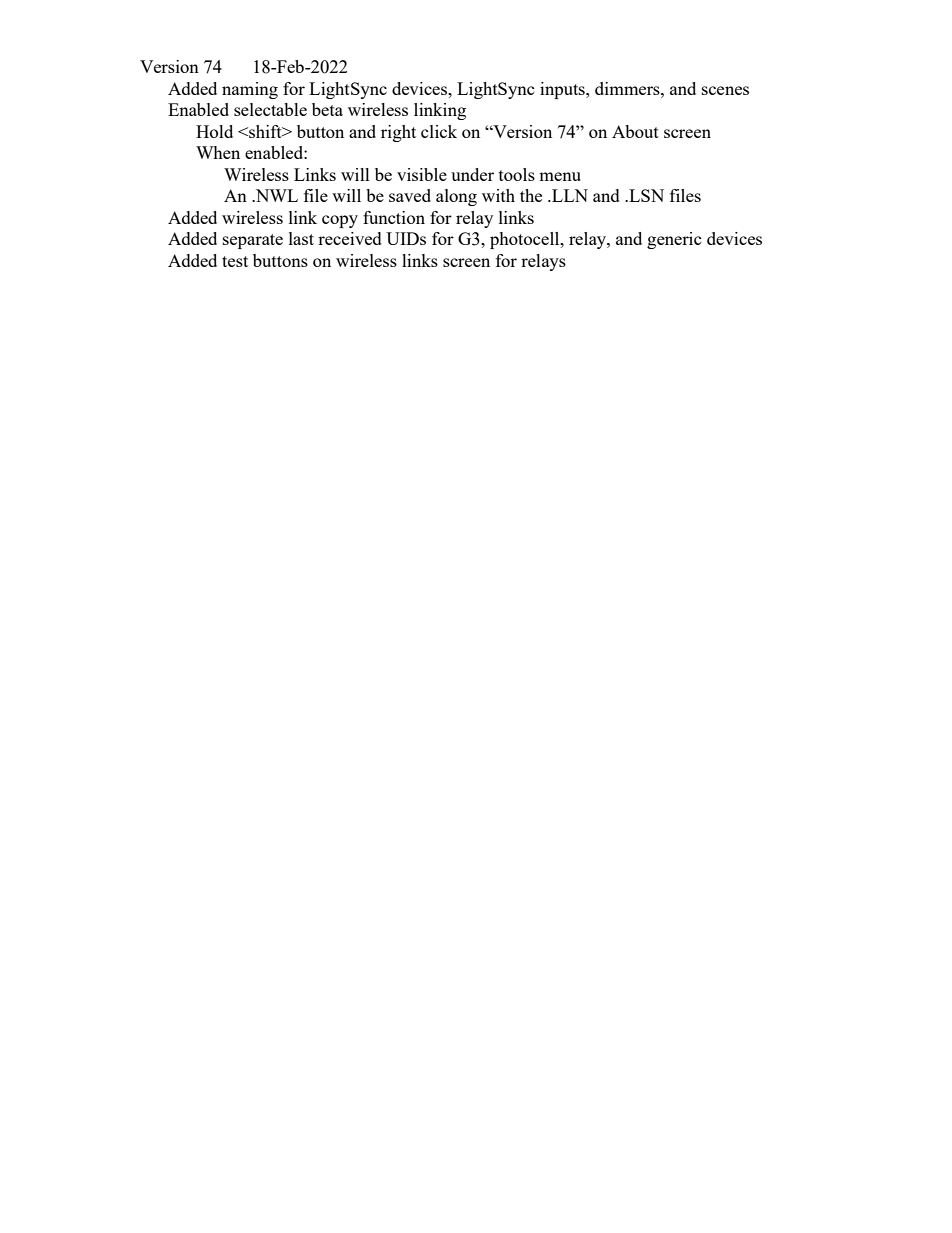 This page has width=952, height=1233. Describe the element at coordinates (645, 195) in the page. I see `LSN` at that location.
